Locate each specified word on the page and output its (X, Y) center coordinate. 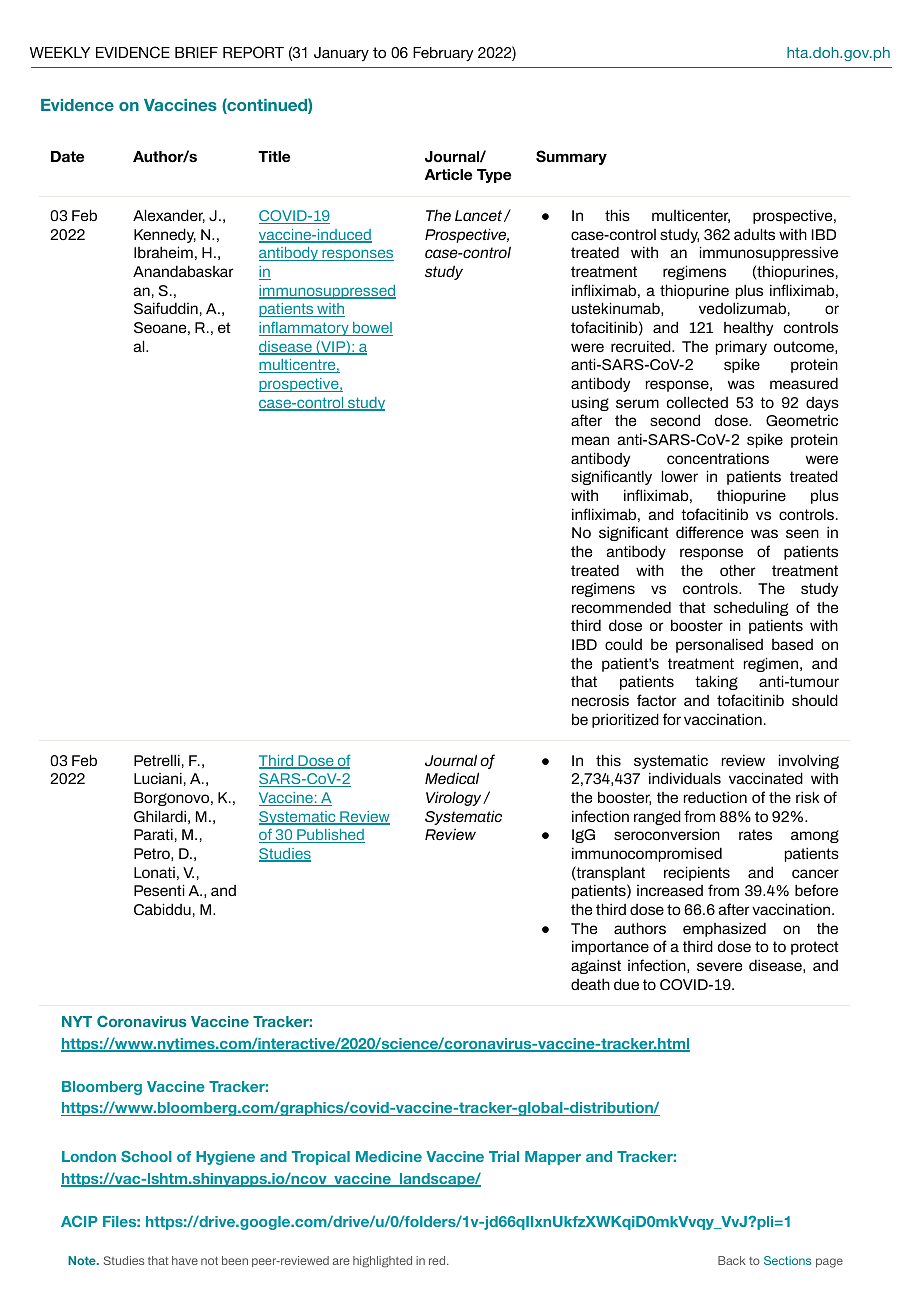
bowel (372, 329)
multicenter (691, 216)
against (596, 966)
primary (741, 347)
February (443, 54)
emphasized (724, 929)
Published (330, 836)
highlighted (382, 1261)
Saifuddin (166, 308)
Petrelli (157, 760)
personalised (719, 645)
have (185, 1260)
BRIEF (196, 52)
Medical (452, 778)
